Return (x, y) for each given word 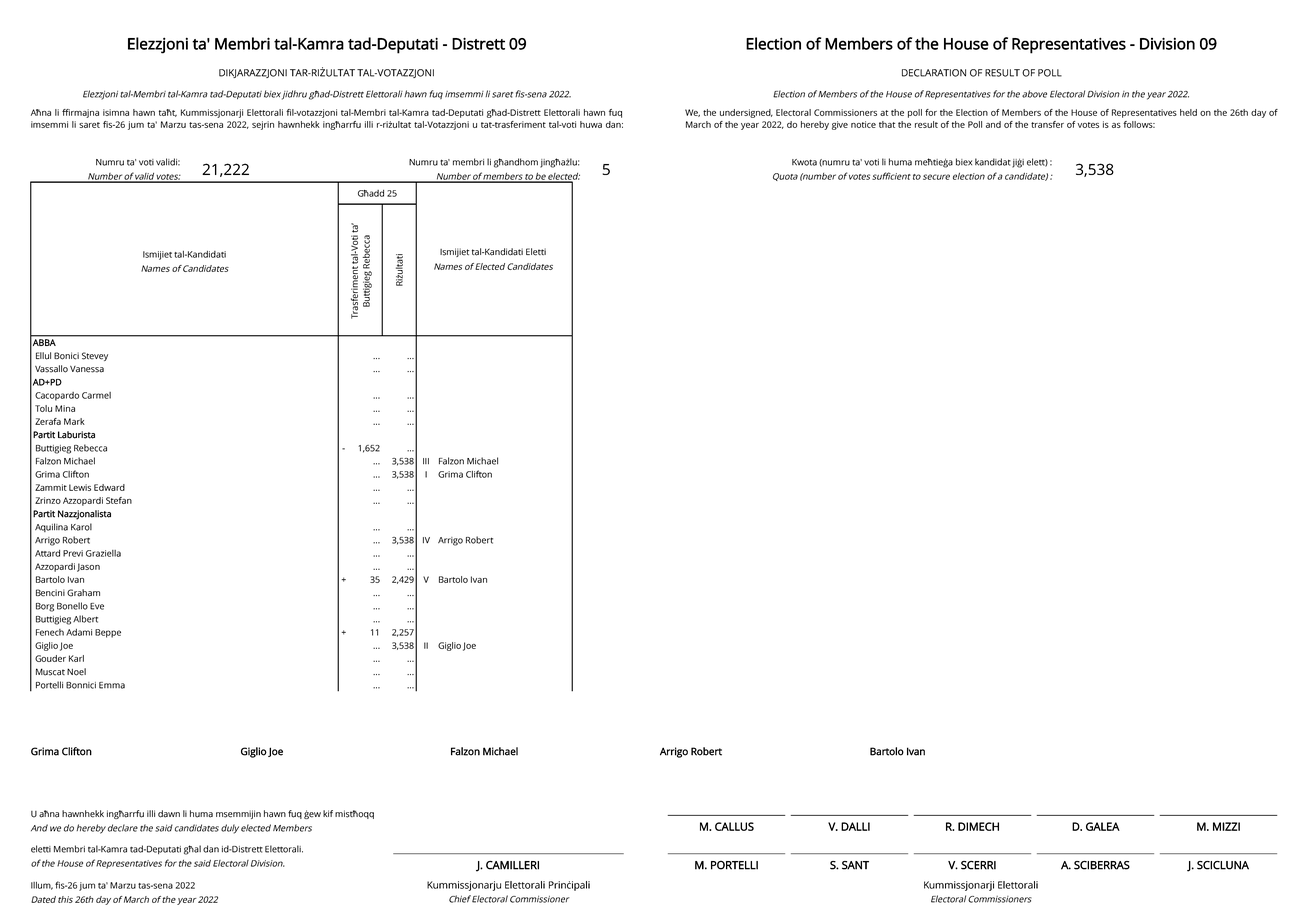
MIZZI (1226, 826)
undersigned (746, 113)
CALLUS (734, 826)
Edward (109, 487)
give (840, 125)
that (887, 124)
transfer (1047, 124)
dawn (169, 814)
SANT (855, 865)
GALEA (1103, 826)
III (426, 461)
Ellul (43, 356)
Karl (76, 658)
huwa (591, 124)
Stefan (119, 500)
